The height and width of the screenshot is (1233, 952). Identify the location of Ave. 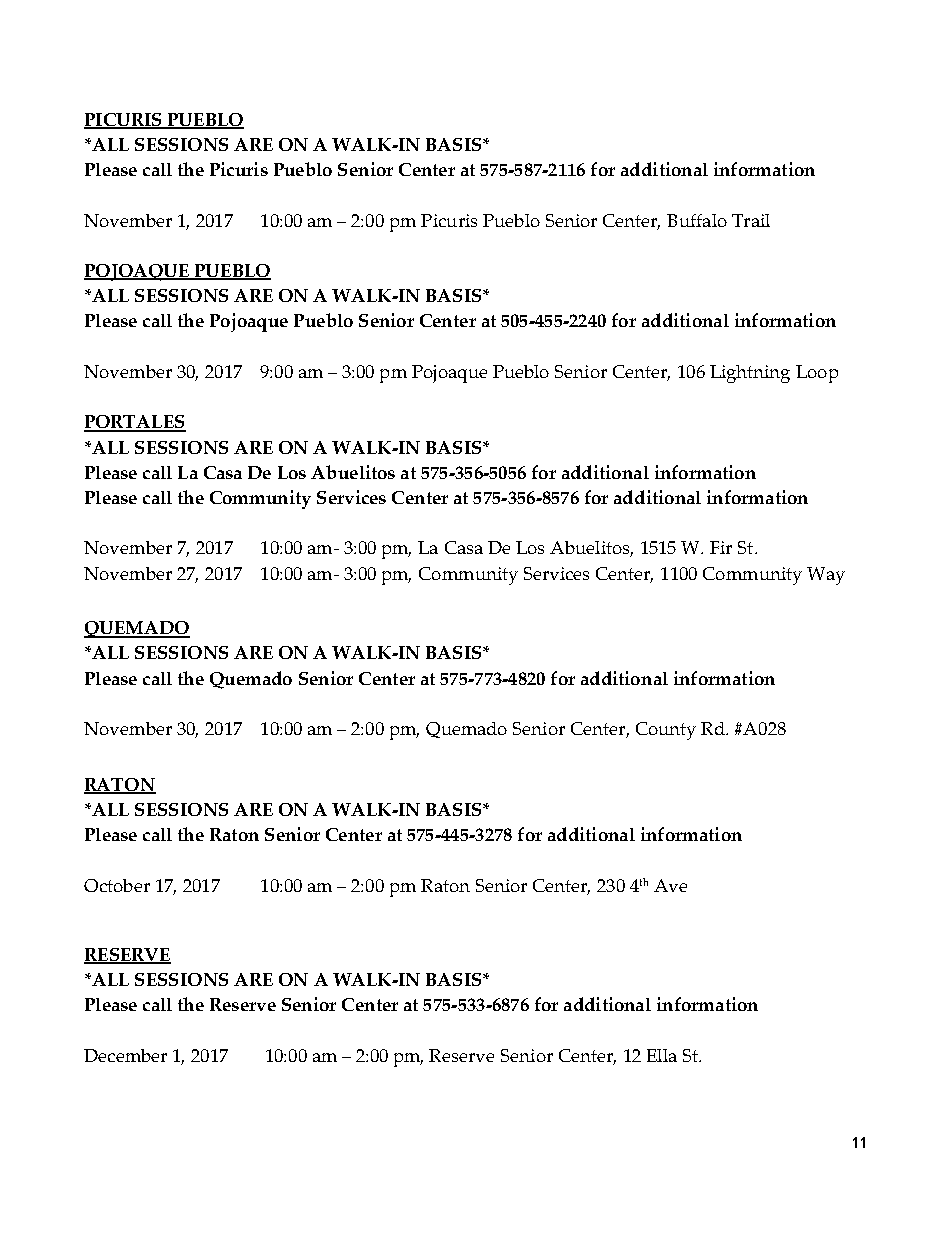
(670, 885).
